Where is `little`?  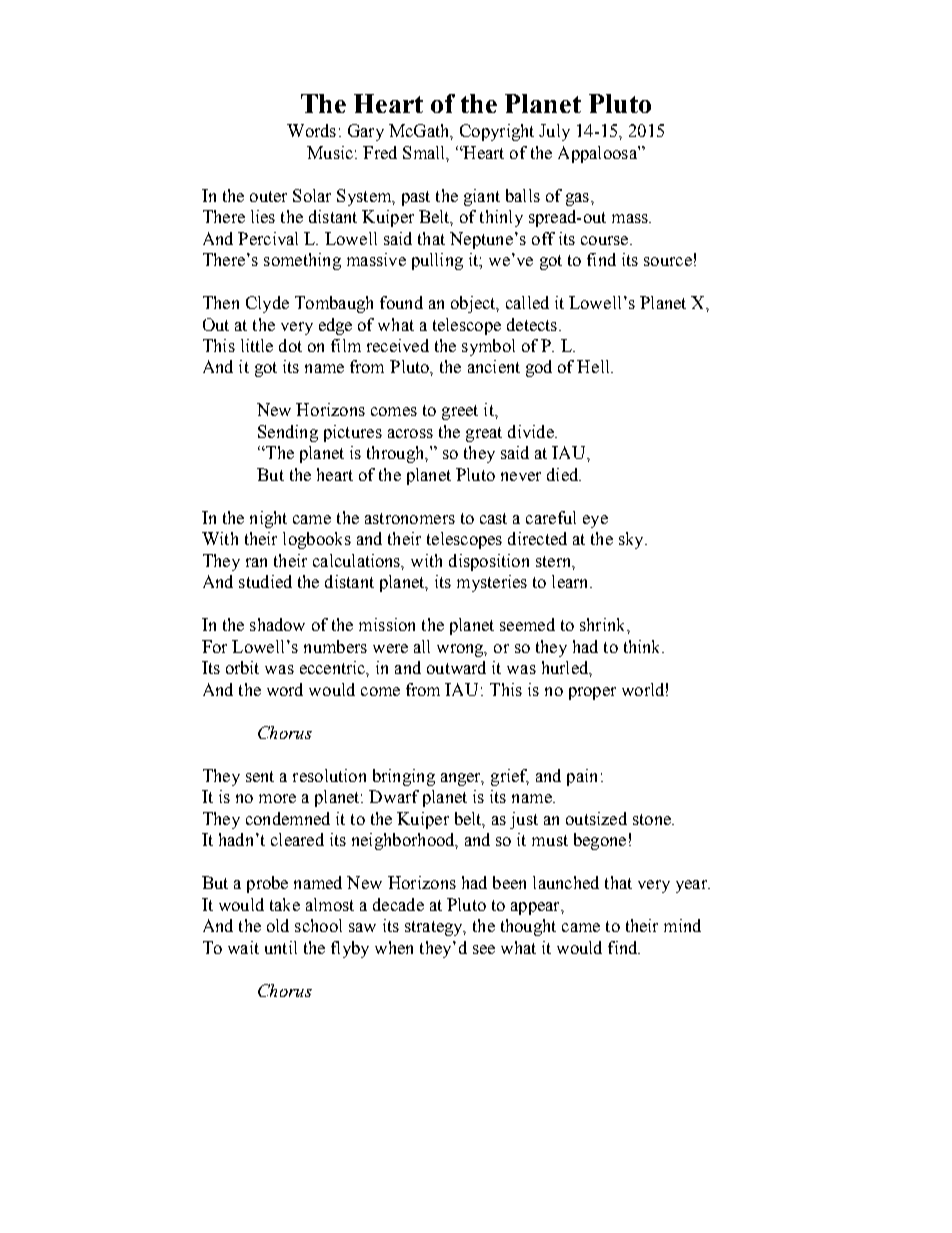
little is located at coordinates (257, 345).
